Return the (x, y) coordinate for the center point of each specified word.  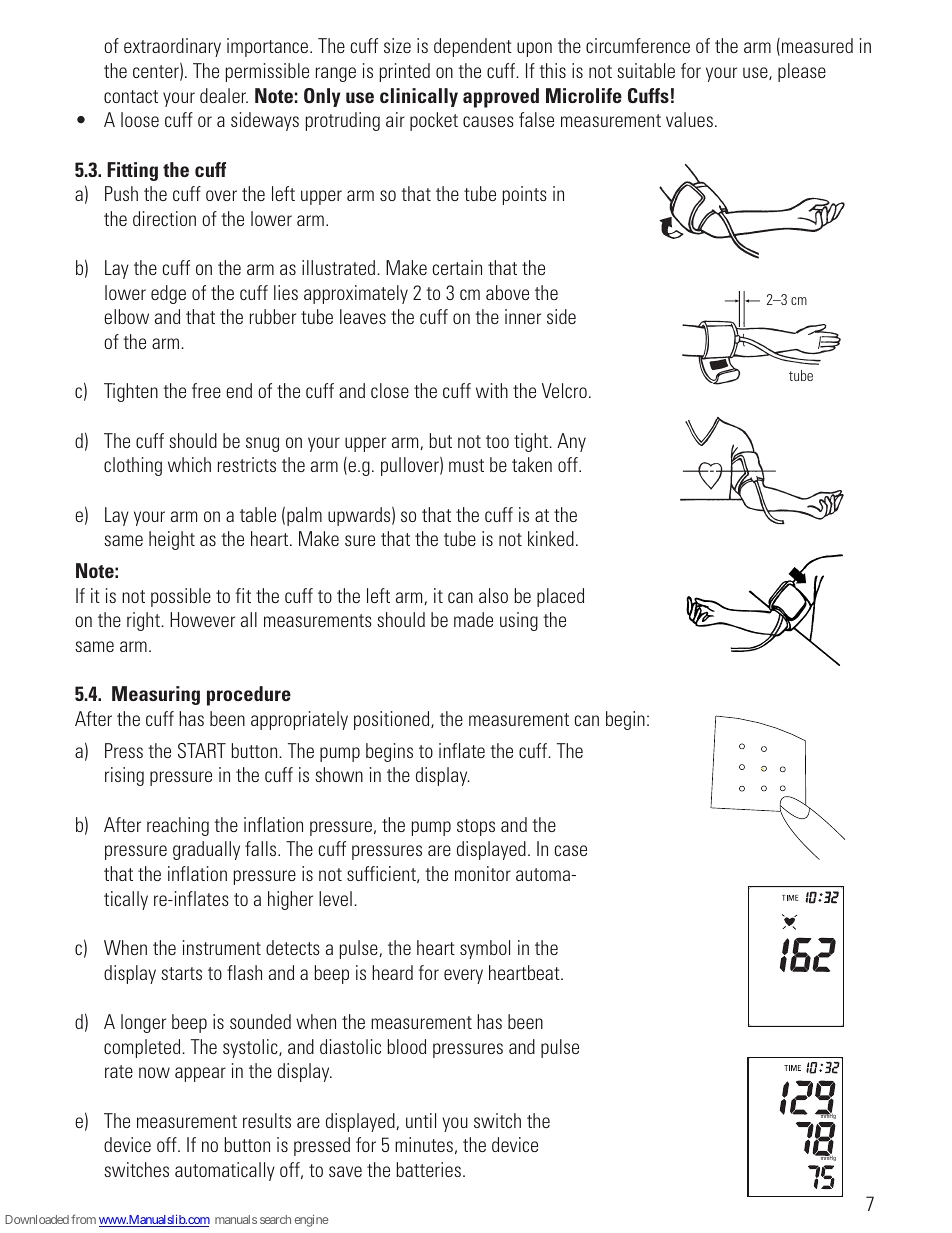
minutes (424, 1144)
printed (405, 72)
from (83, 1219)
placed (560, 597)
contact (131, 96)
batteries (428, 1169)
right (144, 621)
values (689, 119)
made (473, 619)
